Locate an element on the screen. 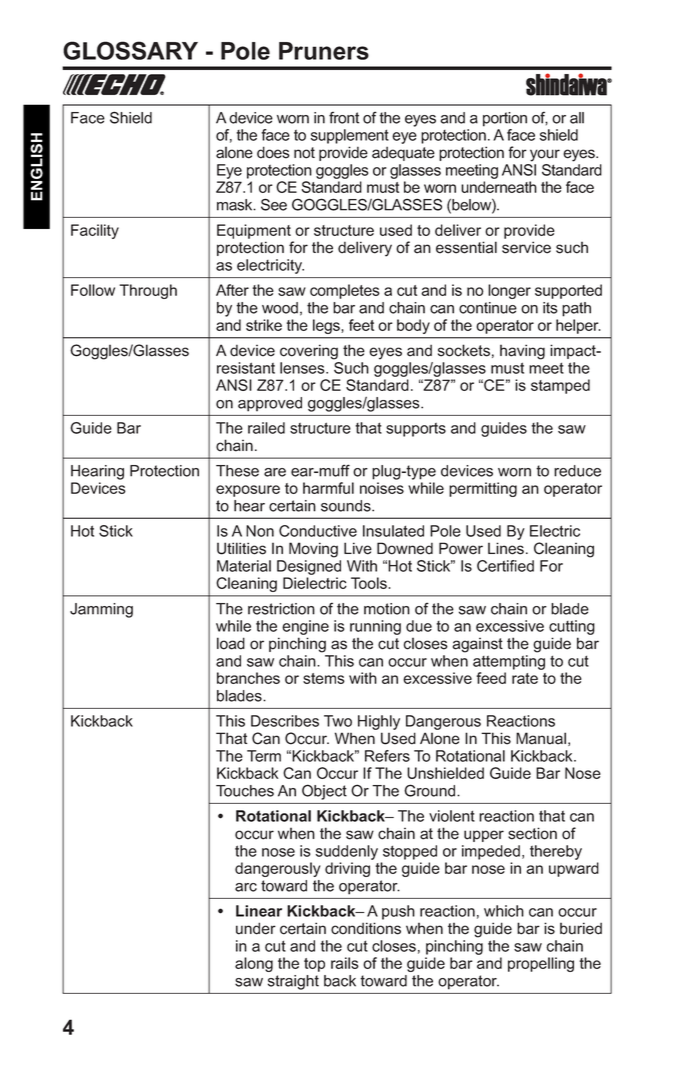  GLOSSARY is located at coordinates (130, 50).
